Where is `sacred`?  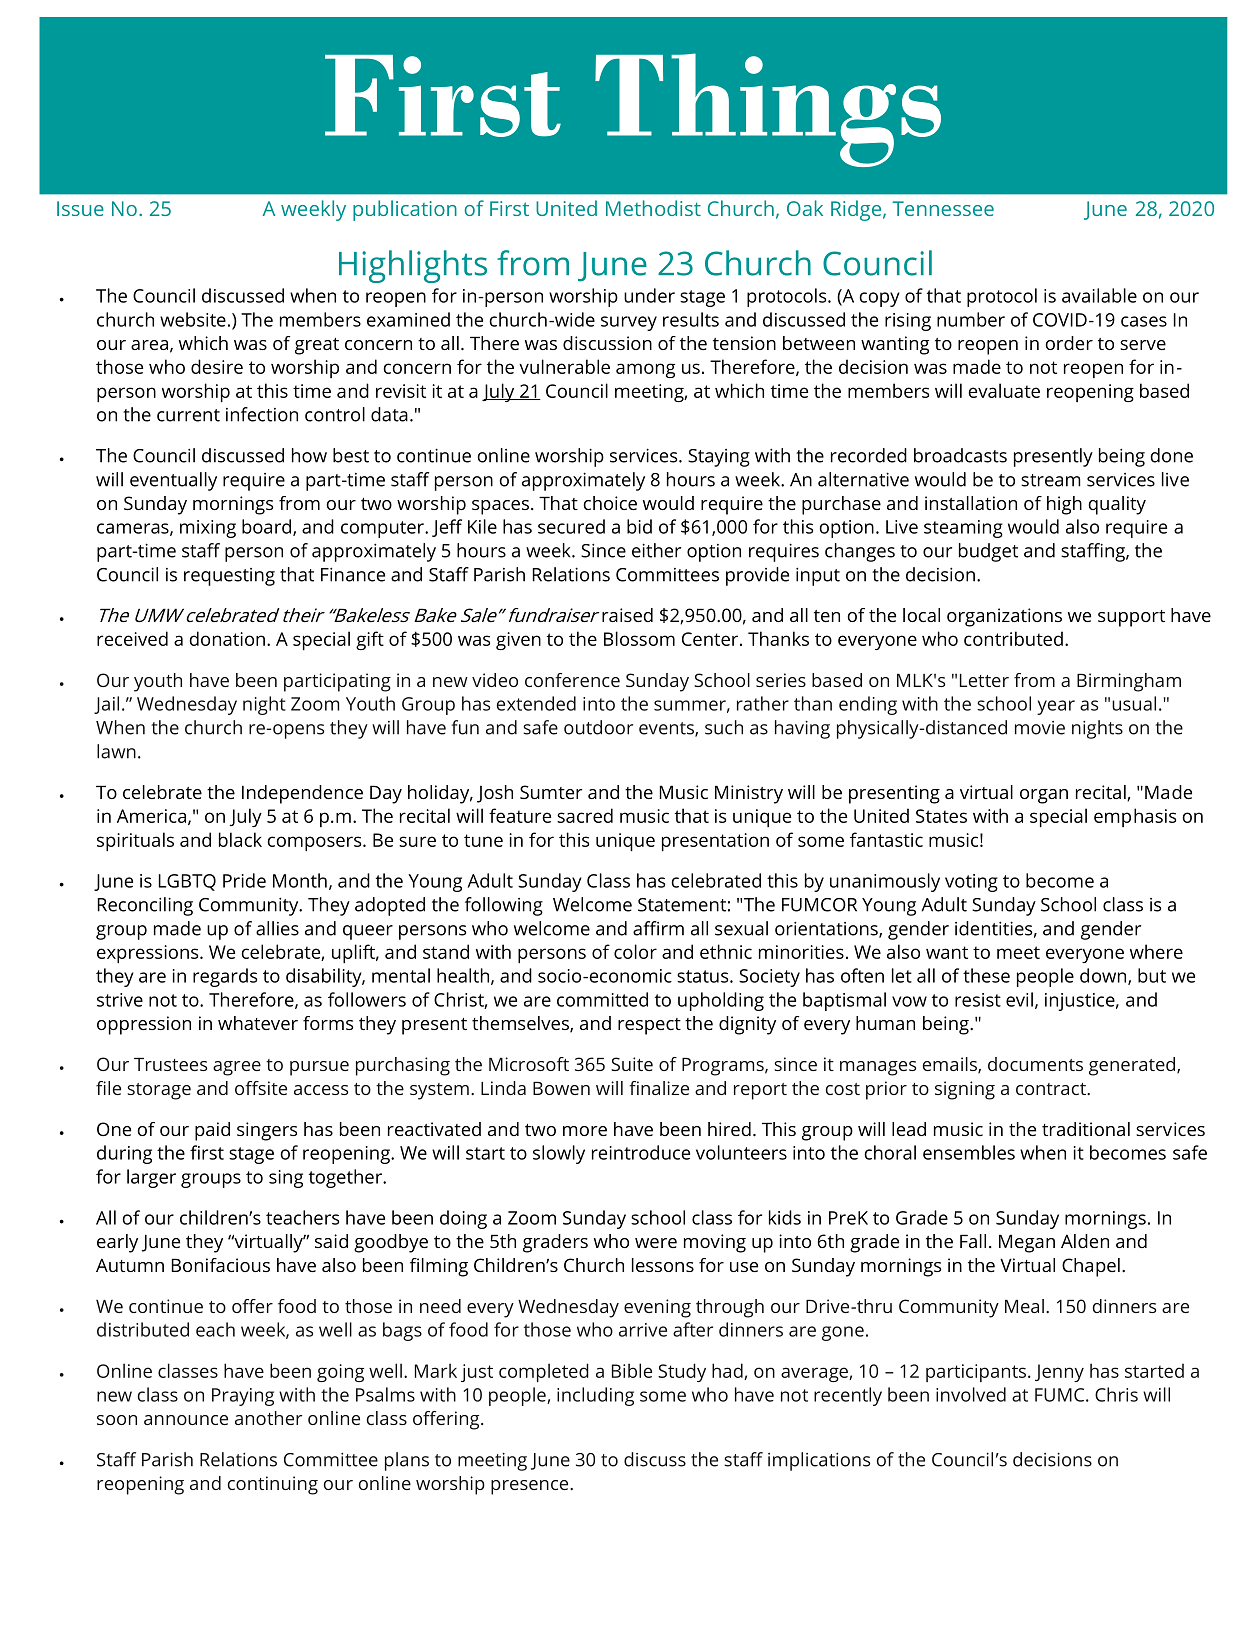 sacred is located at coordinates (585, 815).
